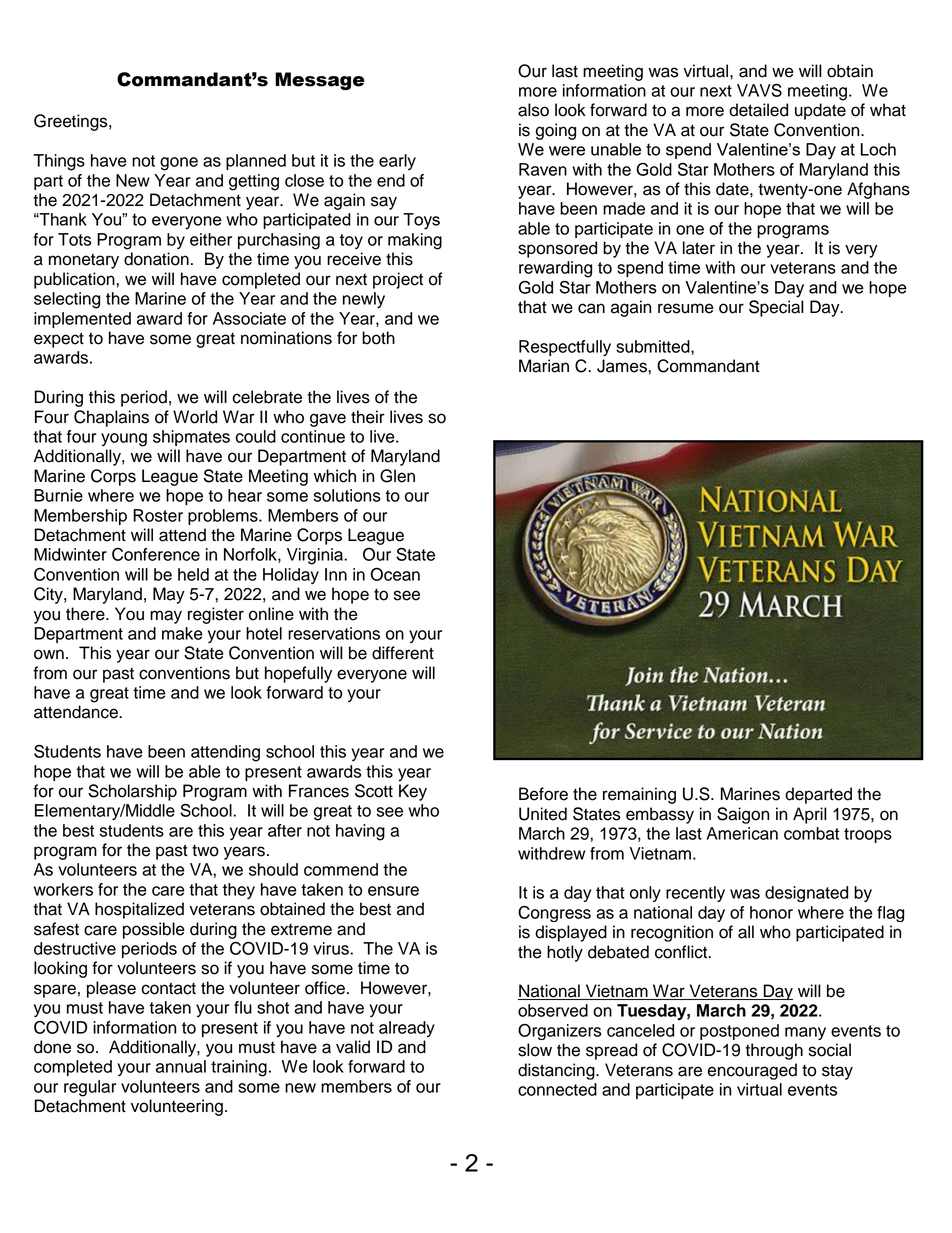 The height and width of the screenshot is (1233, 952). Describe the element at coordinates (758, 110) in the screenshot. I see `detailed` at that location.
